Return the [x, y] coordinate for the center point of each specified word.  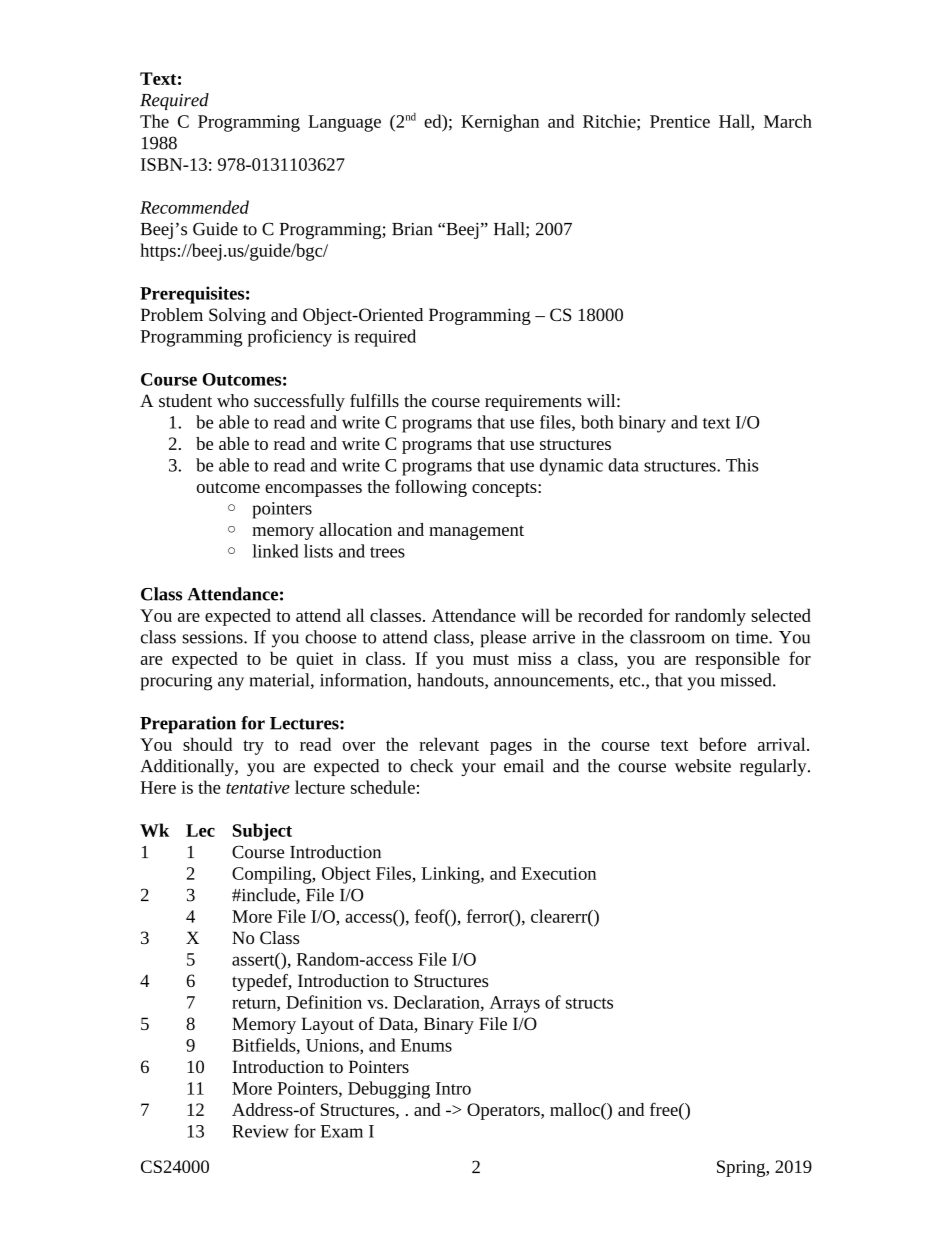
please [503, 639]
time [752, 637]
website [703, 766]
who [233, 400]
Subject [262, 832]
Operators [504, 1111]
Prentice [680, 121]
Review [260, 1131]
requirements [533, 402]
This [742, 465]
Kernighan [500, 123]
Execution [559, 873]
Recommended [194, 207]
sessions [213, 637]
